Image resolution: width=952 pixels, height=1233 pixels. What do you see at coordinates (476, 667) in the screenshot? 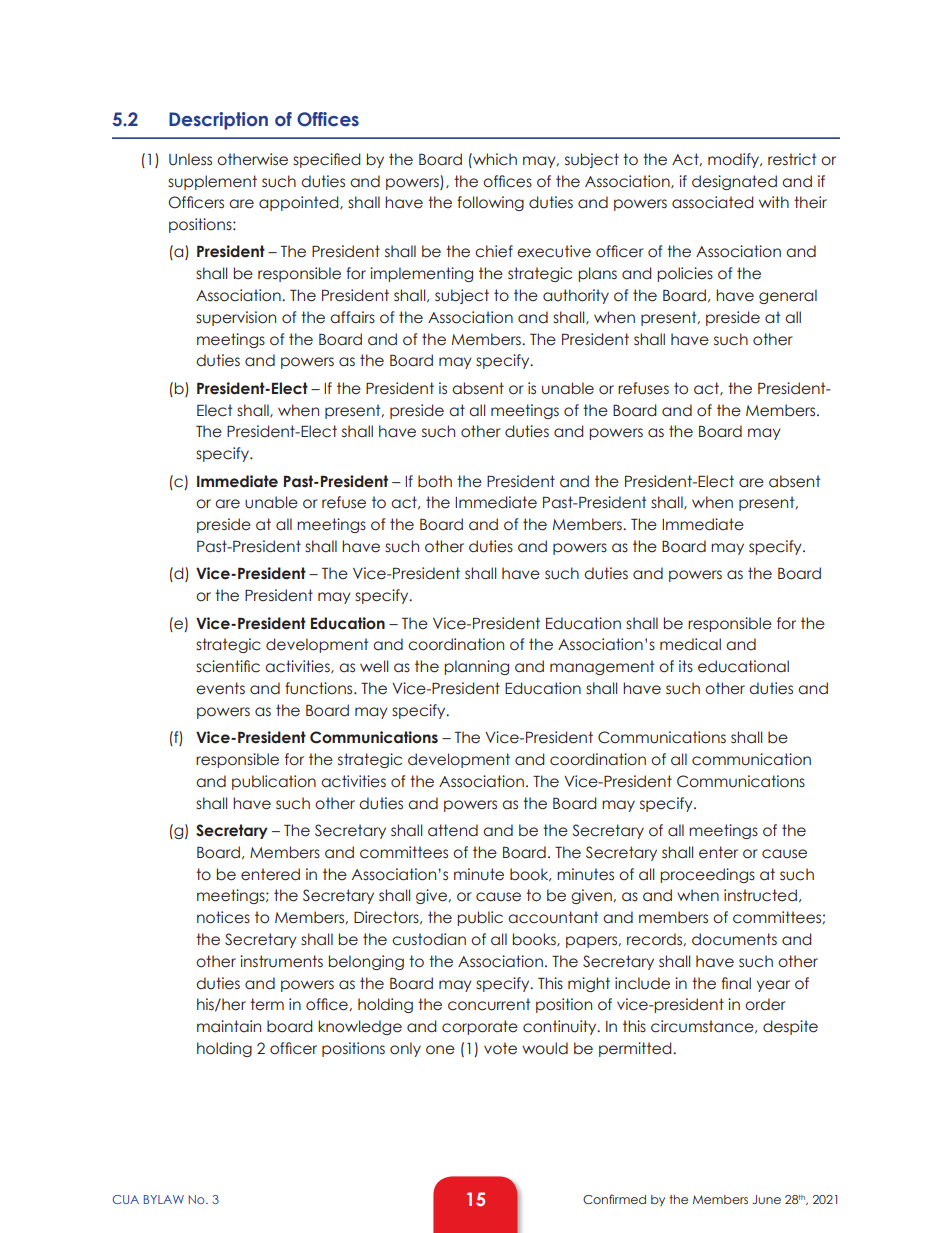
I see `planning` at bounding box center [476, 667].
